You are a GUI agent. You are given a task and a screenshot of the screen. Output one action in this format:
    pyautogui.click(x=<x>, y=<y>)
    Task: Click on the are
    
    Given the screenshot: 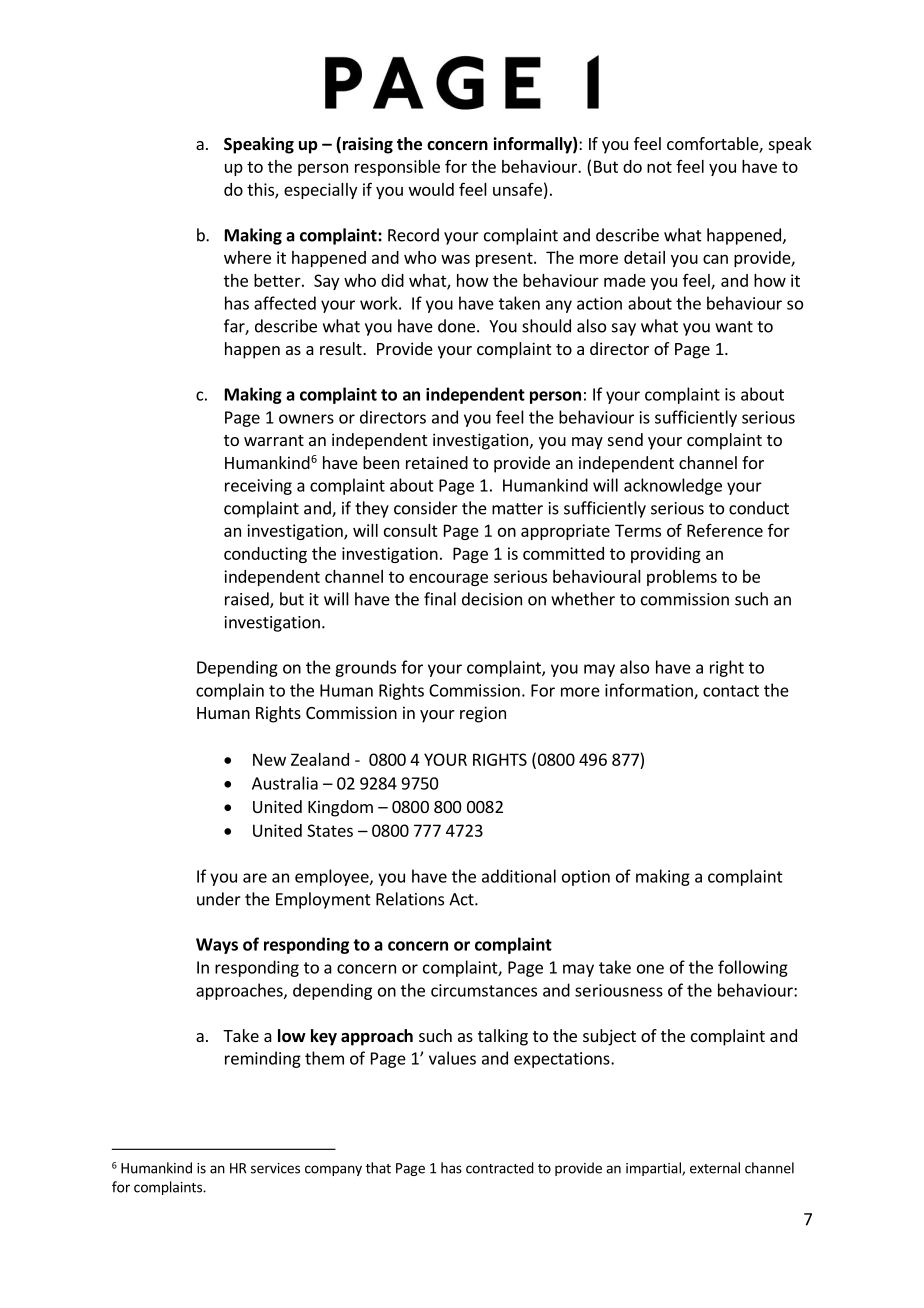 What is the action you would take?
    pyautogui.click(x=255, y=878)
